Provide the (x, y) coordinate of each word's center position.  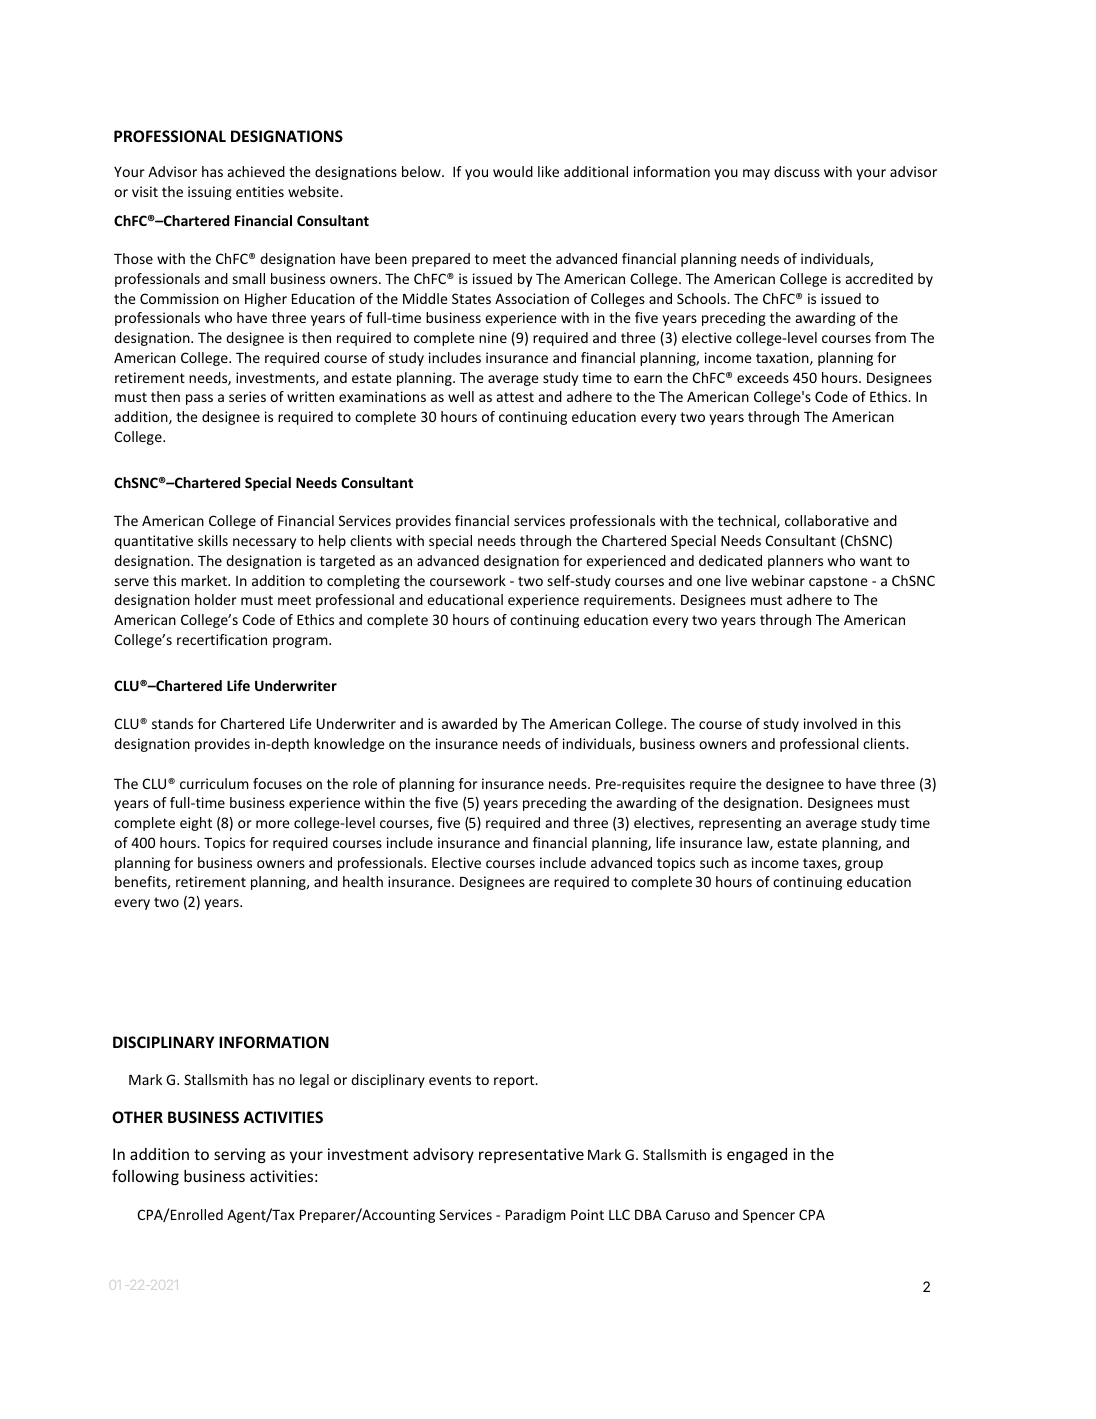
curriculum (214, 783)
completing (363, 582)
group (864, 865)
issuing (210, 193)
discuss (797, 171)
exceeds (763, 377)
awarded (469, 723)
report (515, 1081)
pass (199, 399)
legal (314, 1081)
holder (216, 599)
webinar (778, 580)
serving (240, 1155)
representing (740, 824)
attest (515, 397)
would (513, 171)
